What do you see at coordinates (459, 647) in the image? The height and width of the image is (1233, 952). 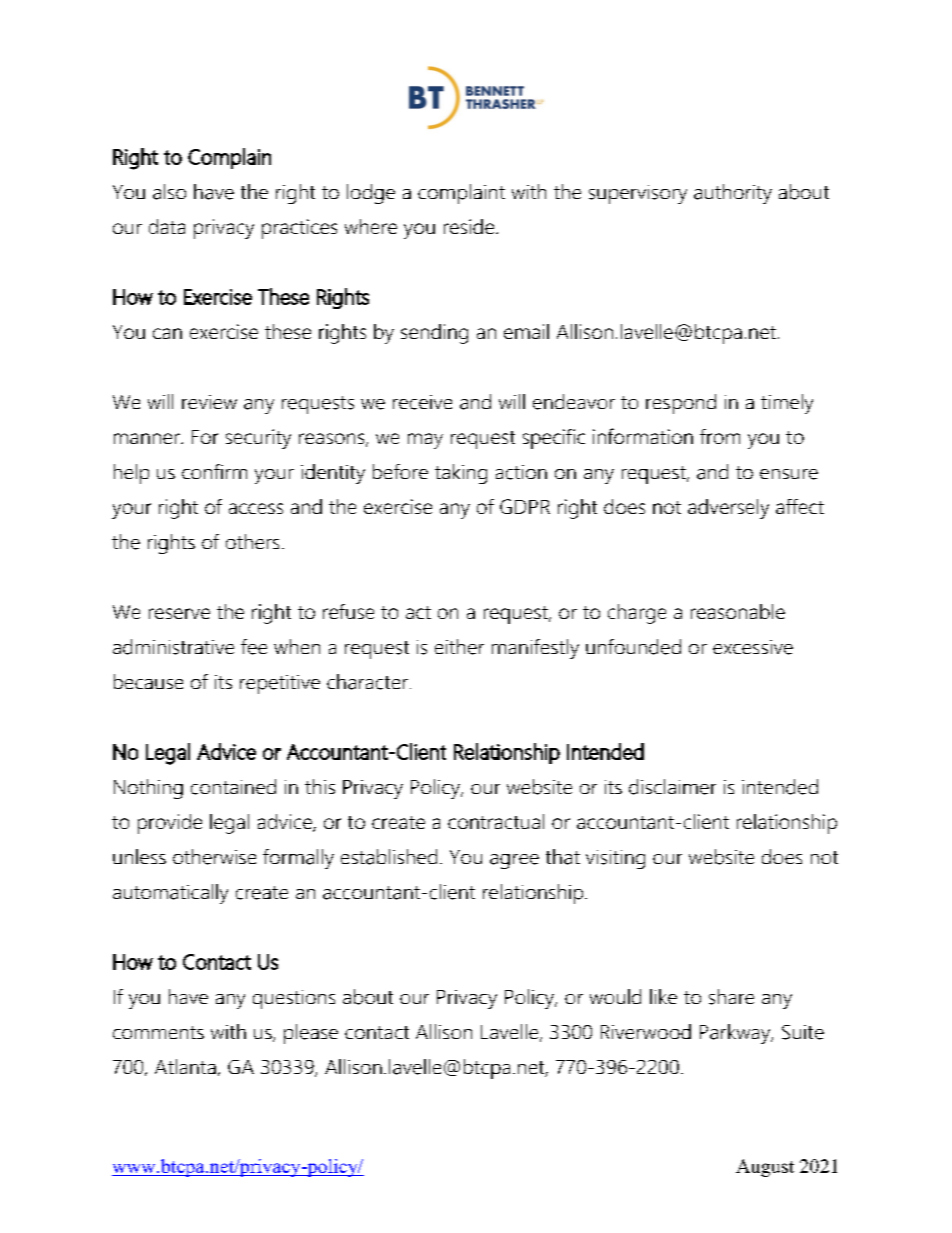 I see `either` at bounding box center [459, 647].
